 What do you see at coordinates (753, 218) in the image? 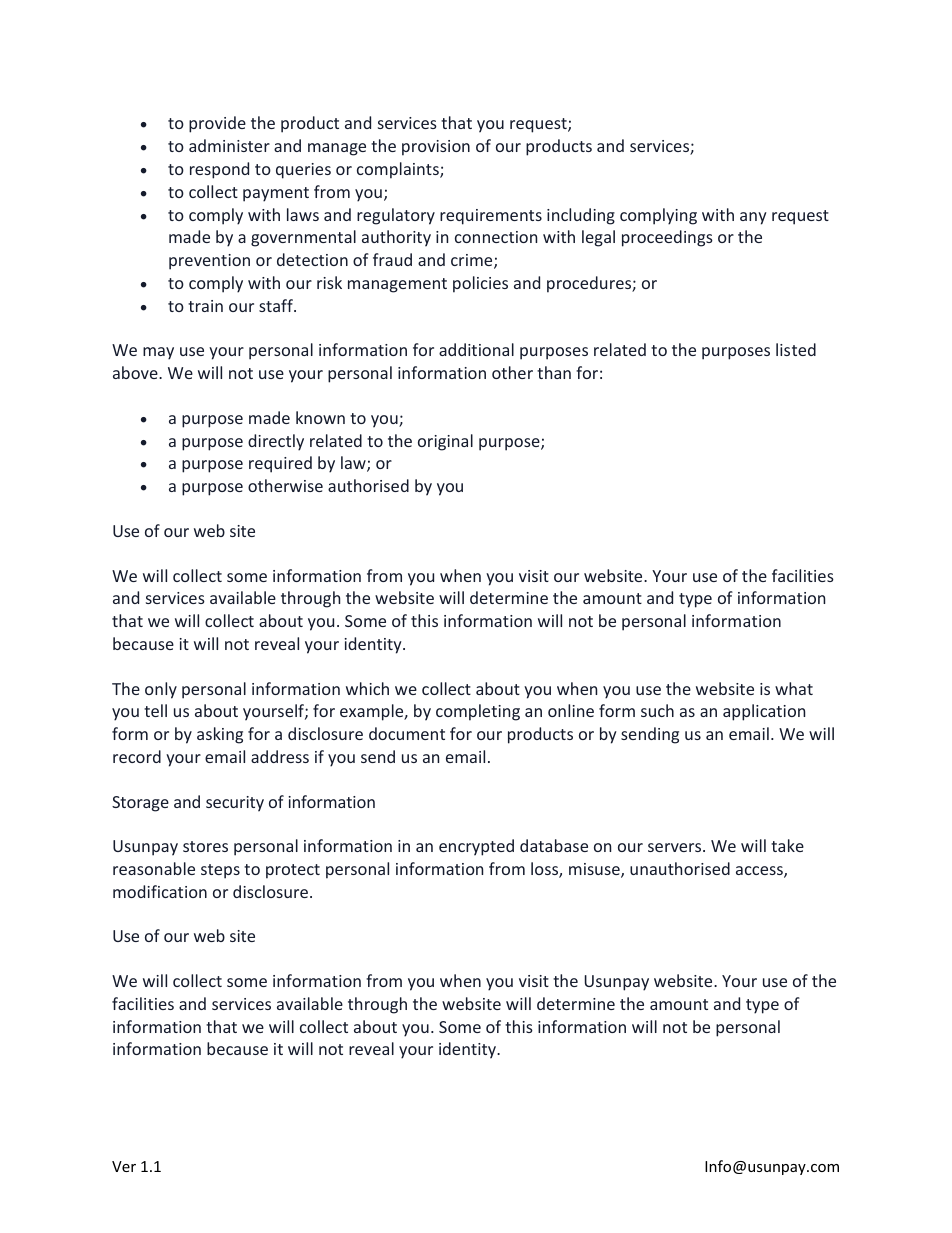
I see `any` at bounding box center [753, 218].
